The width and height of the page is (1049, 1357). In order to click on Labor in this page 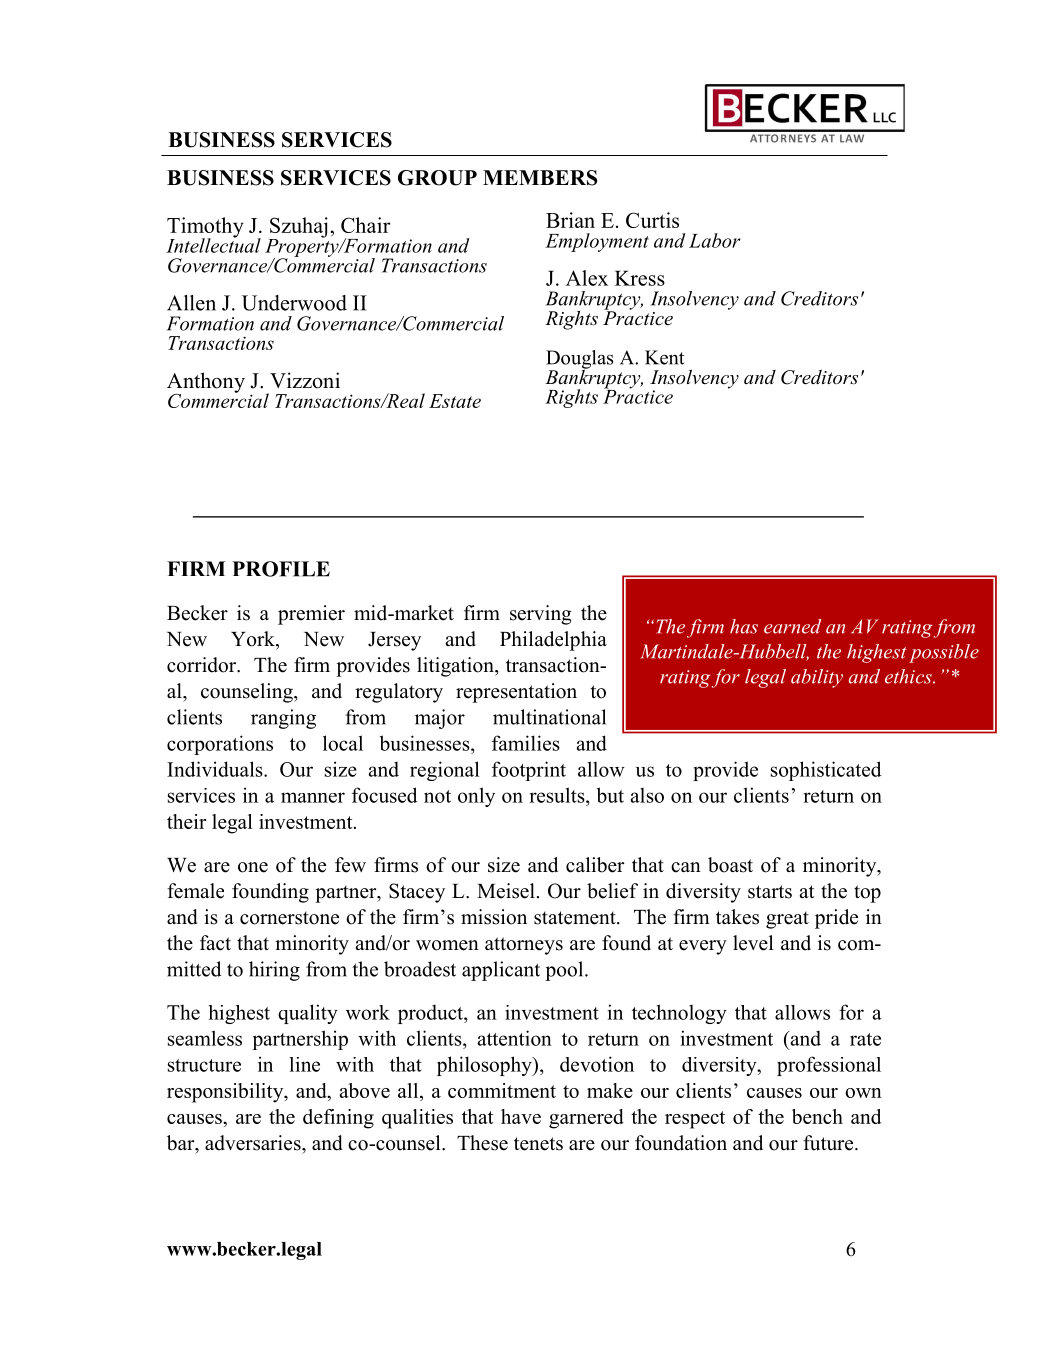, I will do `click(715, 240)`.
